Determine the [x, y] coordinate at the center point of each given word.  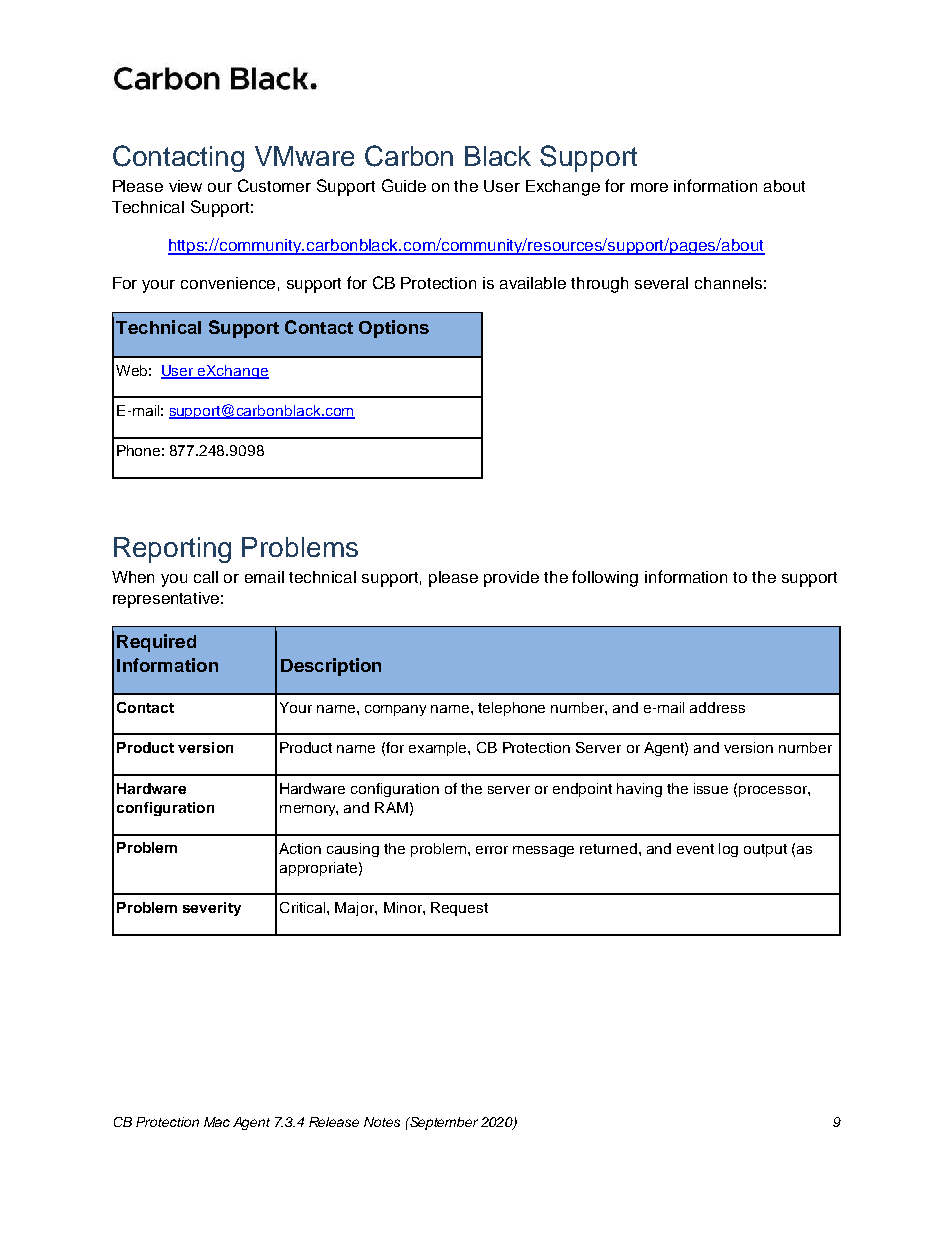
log [728, 850]
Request [459, 909]
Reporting [172, 550]
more [649, 187]
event [695, 849]
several [661, 283]
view [185, 186]
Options [394, 329]
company [395, 710]
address [717, 707]
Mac [217, 1122]
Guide [404, 185]
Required [156, 643]
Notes [382, 1122]
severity [212, 909]
